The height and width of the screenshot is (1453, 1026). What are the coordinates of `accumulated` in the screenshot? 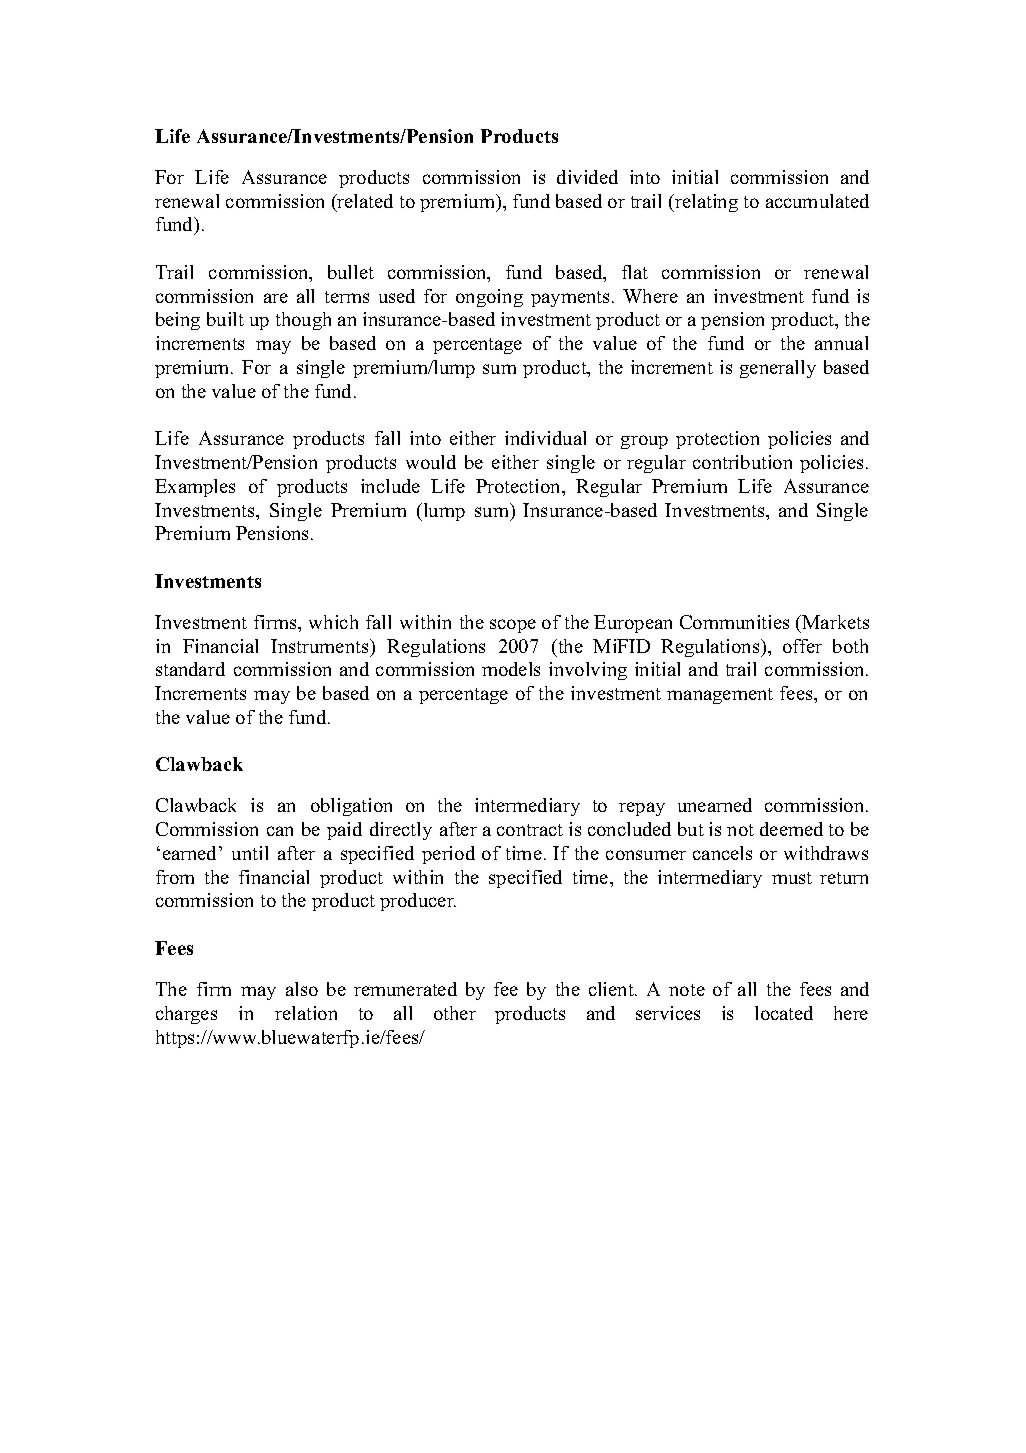 It's located at (817, 201).
